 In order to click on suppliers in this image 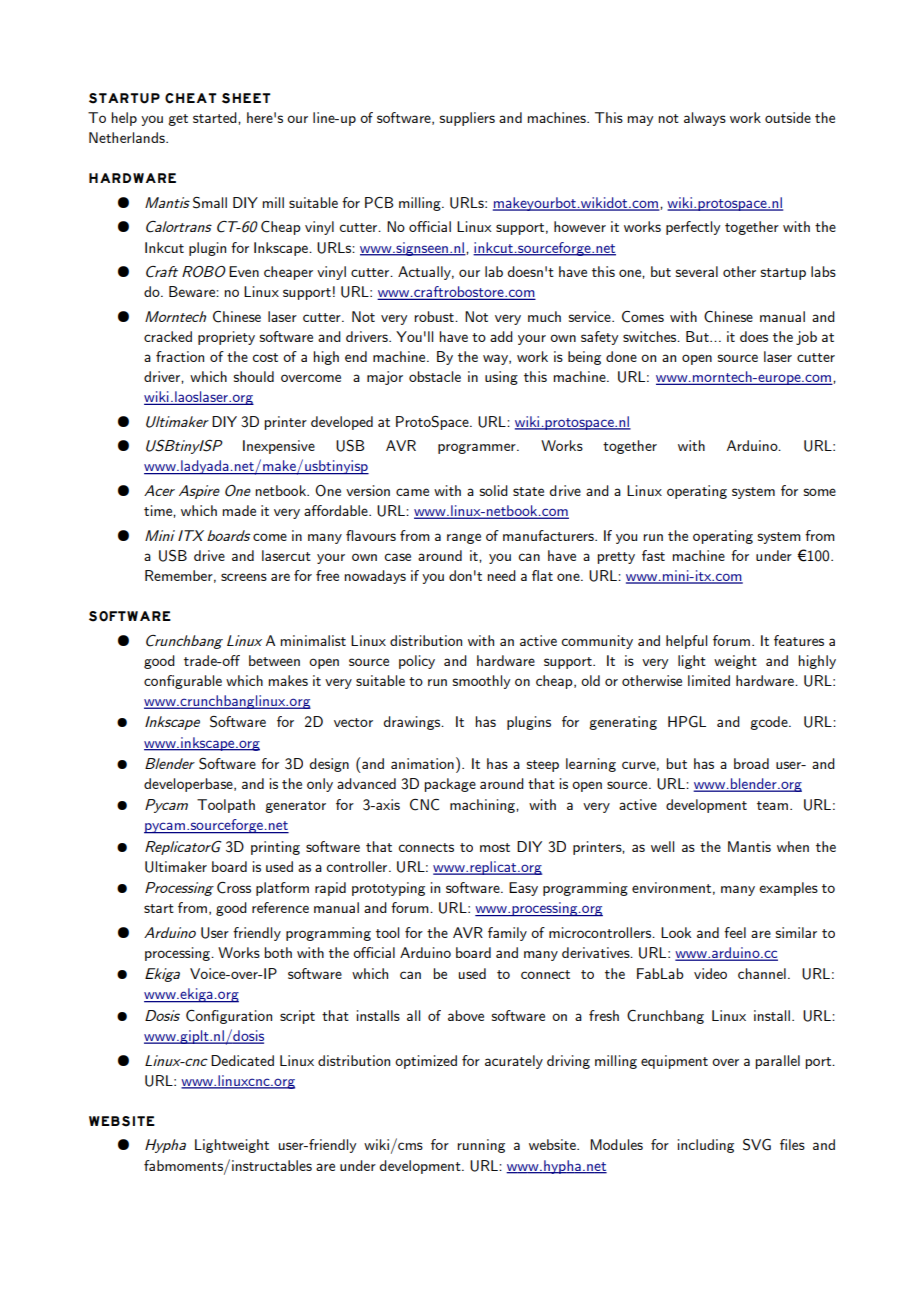, I will do `click(467, 119)`.
